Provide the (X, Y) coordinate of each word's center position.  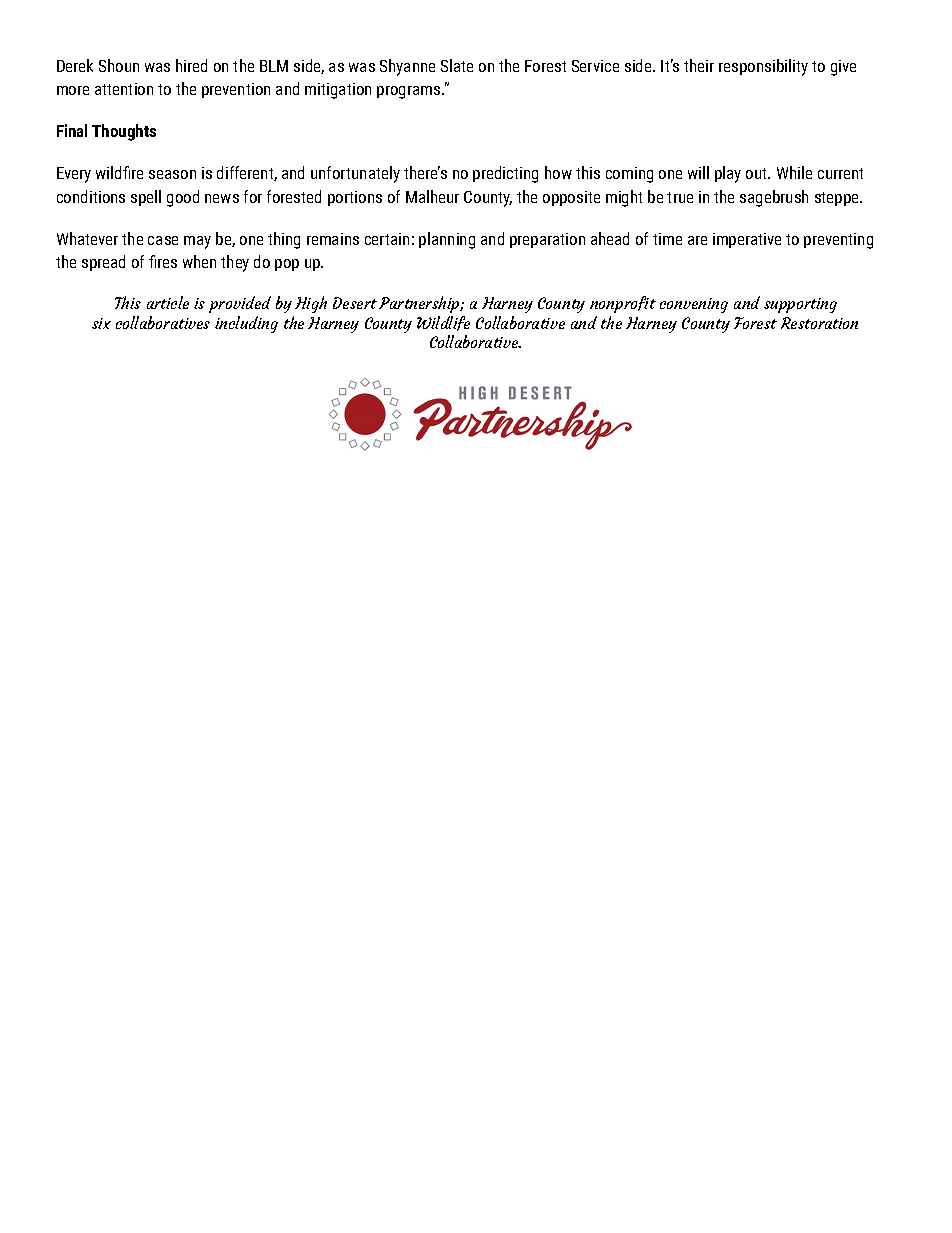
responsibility (763, 67)
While (794, 172)
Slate (457, 65)
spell (146, 198)
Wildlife (443, 323)
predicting (505, 174)
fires (163, 261)
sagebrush (774, 198)
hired (191, 65)
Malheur (432, 196)
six (101, 323)
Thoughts (124, 132)
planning (447, 240)
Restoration (819, 323)
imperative (747, 240)
